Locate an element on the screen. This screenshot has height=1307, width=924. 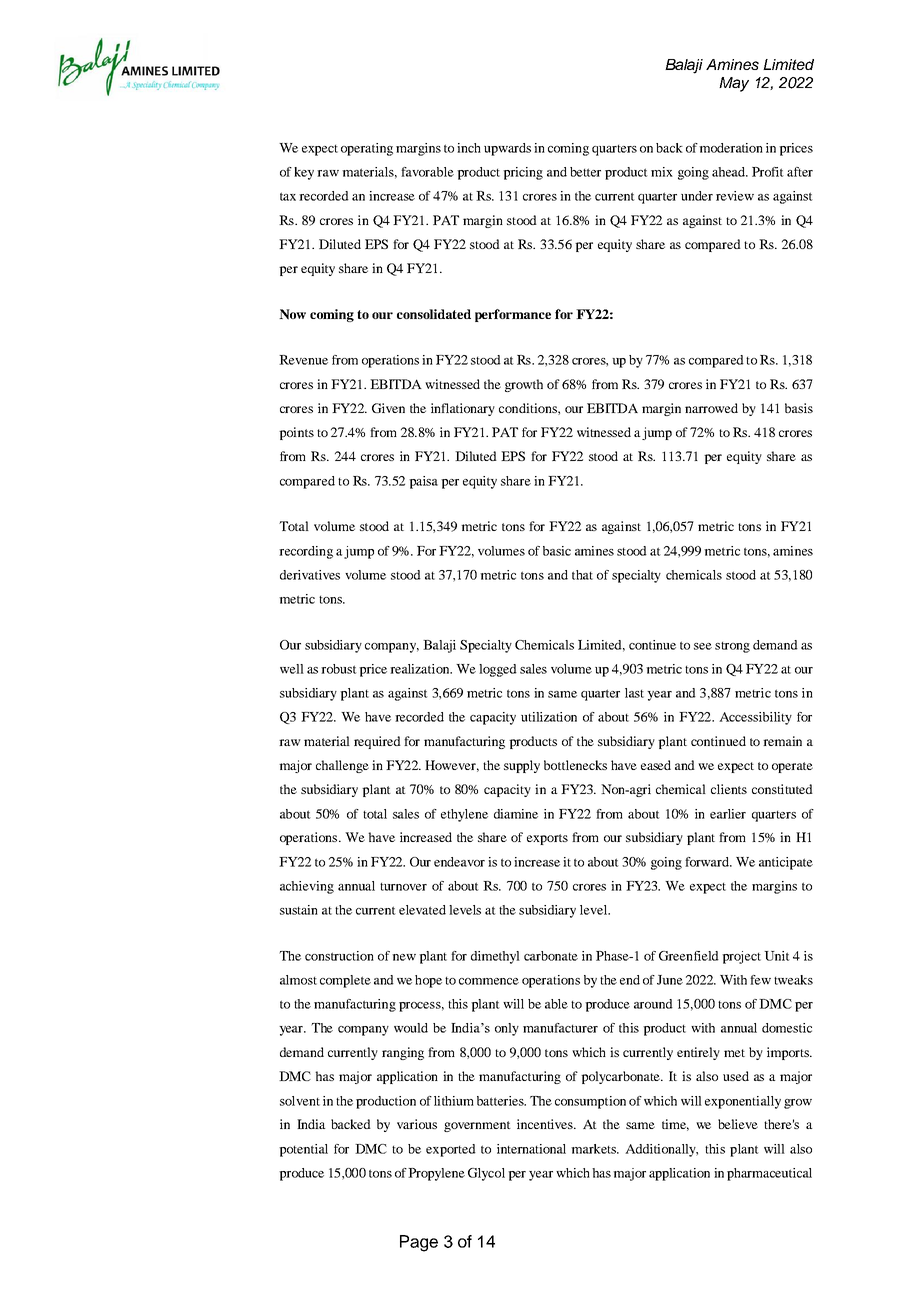
pricing is located at coordinates (523, 173).
